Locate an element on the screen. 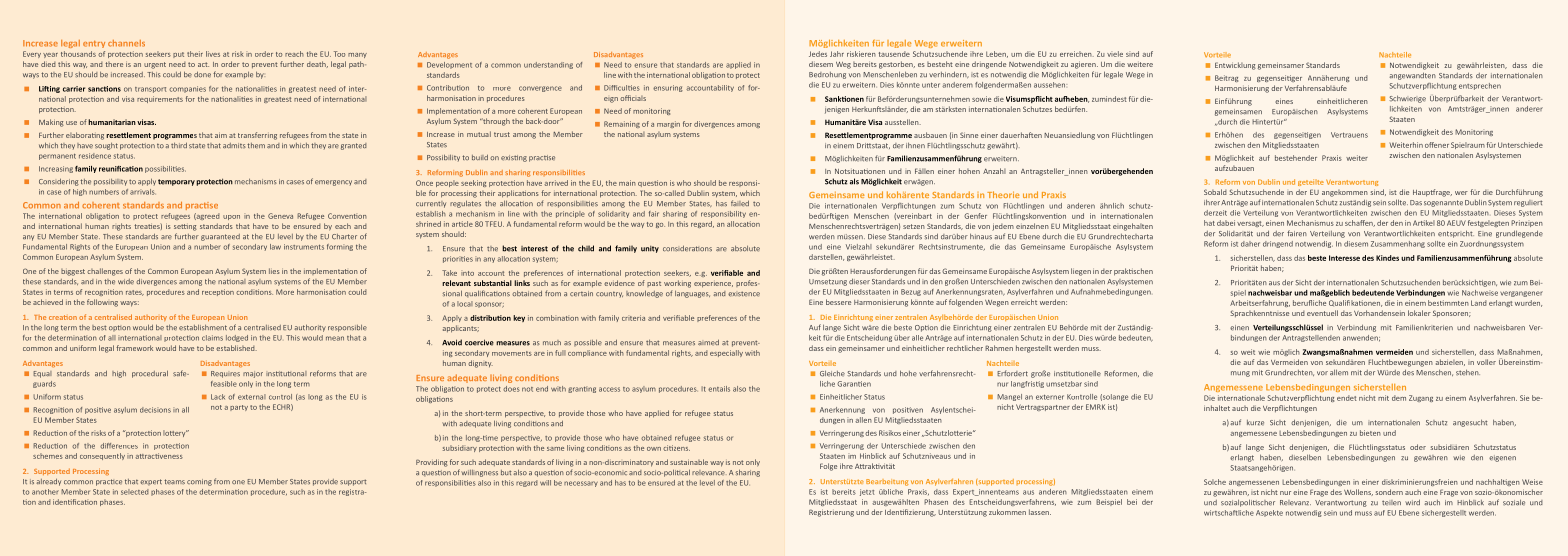 This screenshot has width=1568, height=556. Beitrag is located at coordinates (1226, 78).
